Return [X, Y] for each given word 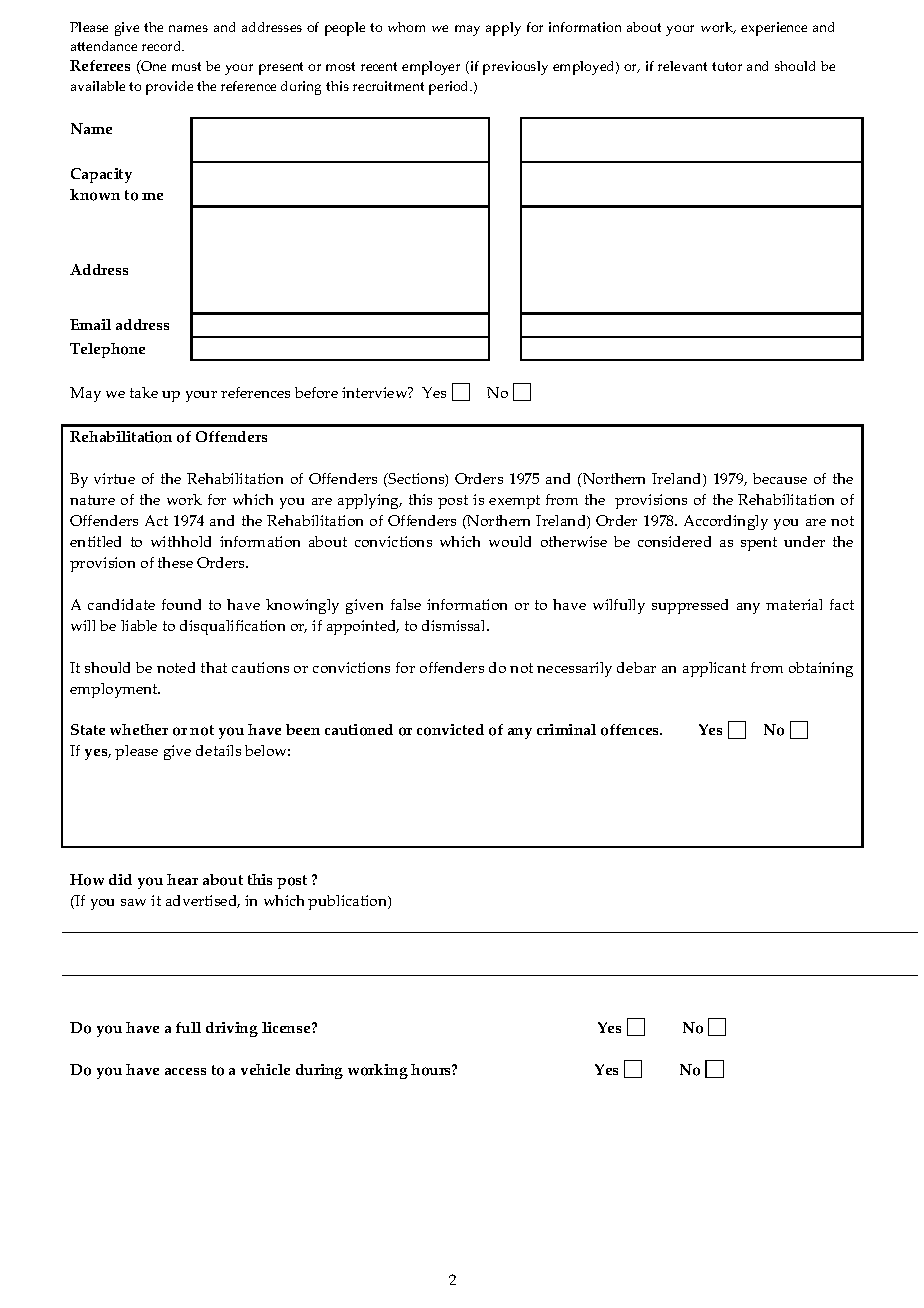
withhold [181, 541]
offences [631, 730]
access [185, 1071]
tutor [727, 66]
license [287, 1027]
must [186, 66]
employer [431, 68]
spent [759, 544]
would [510, 541]
